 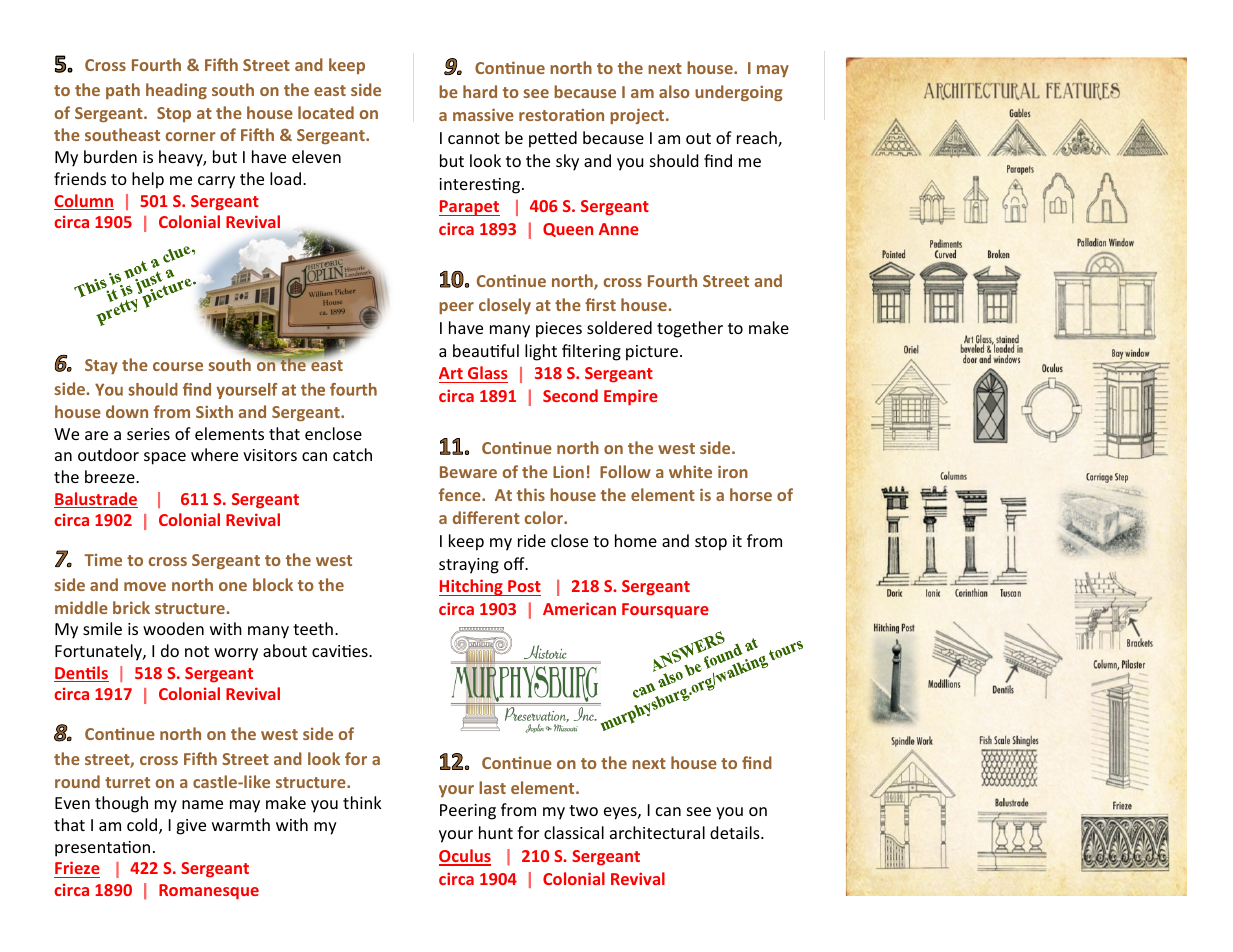 I want to click on Romanesque, so click(x=209, y=892).
